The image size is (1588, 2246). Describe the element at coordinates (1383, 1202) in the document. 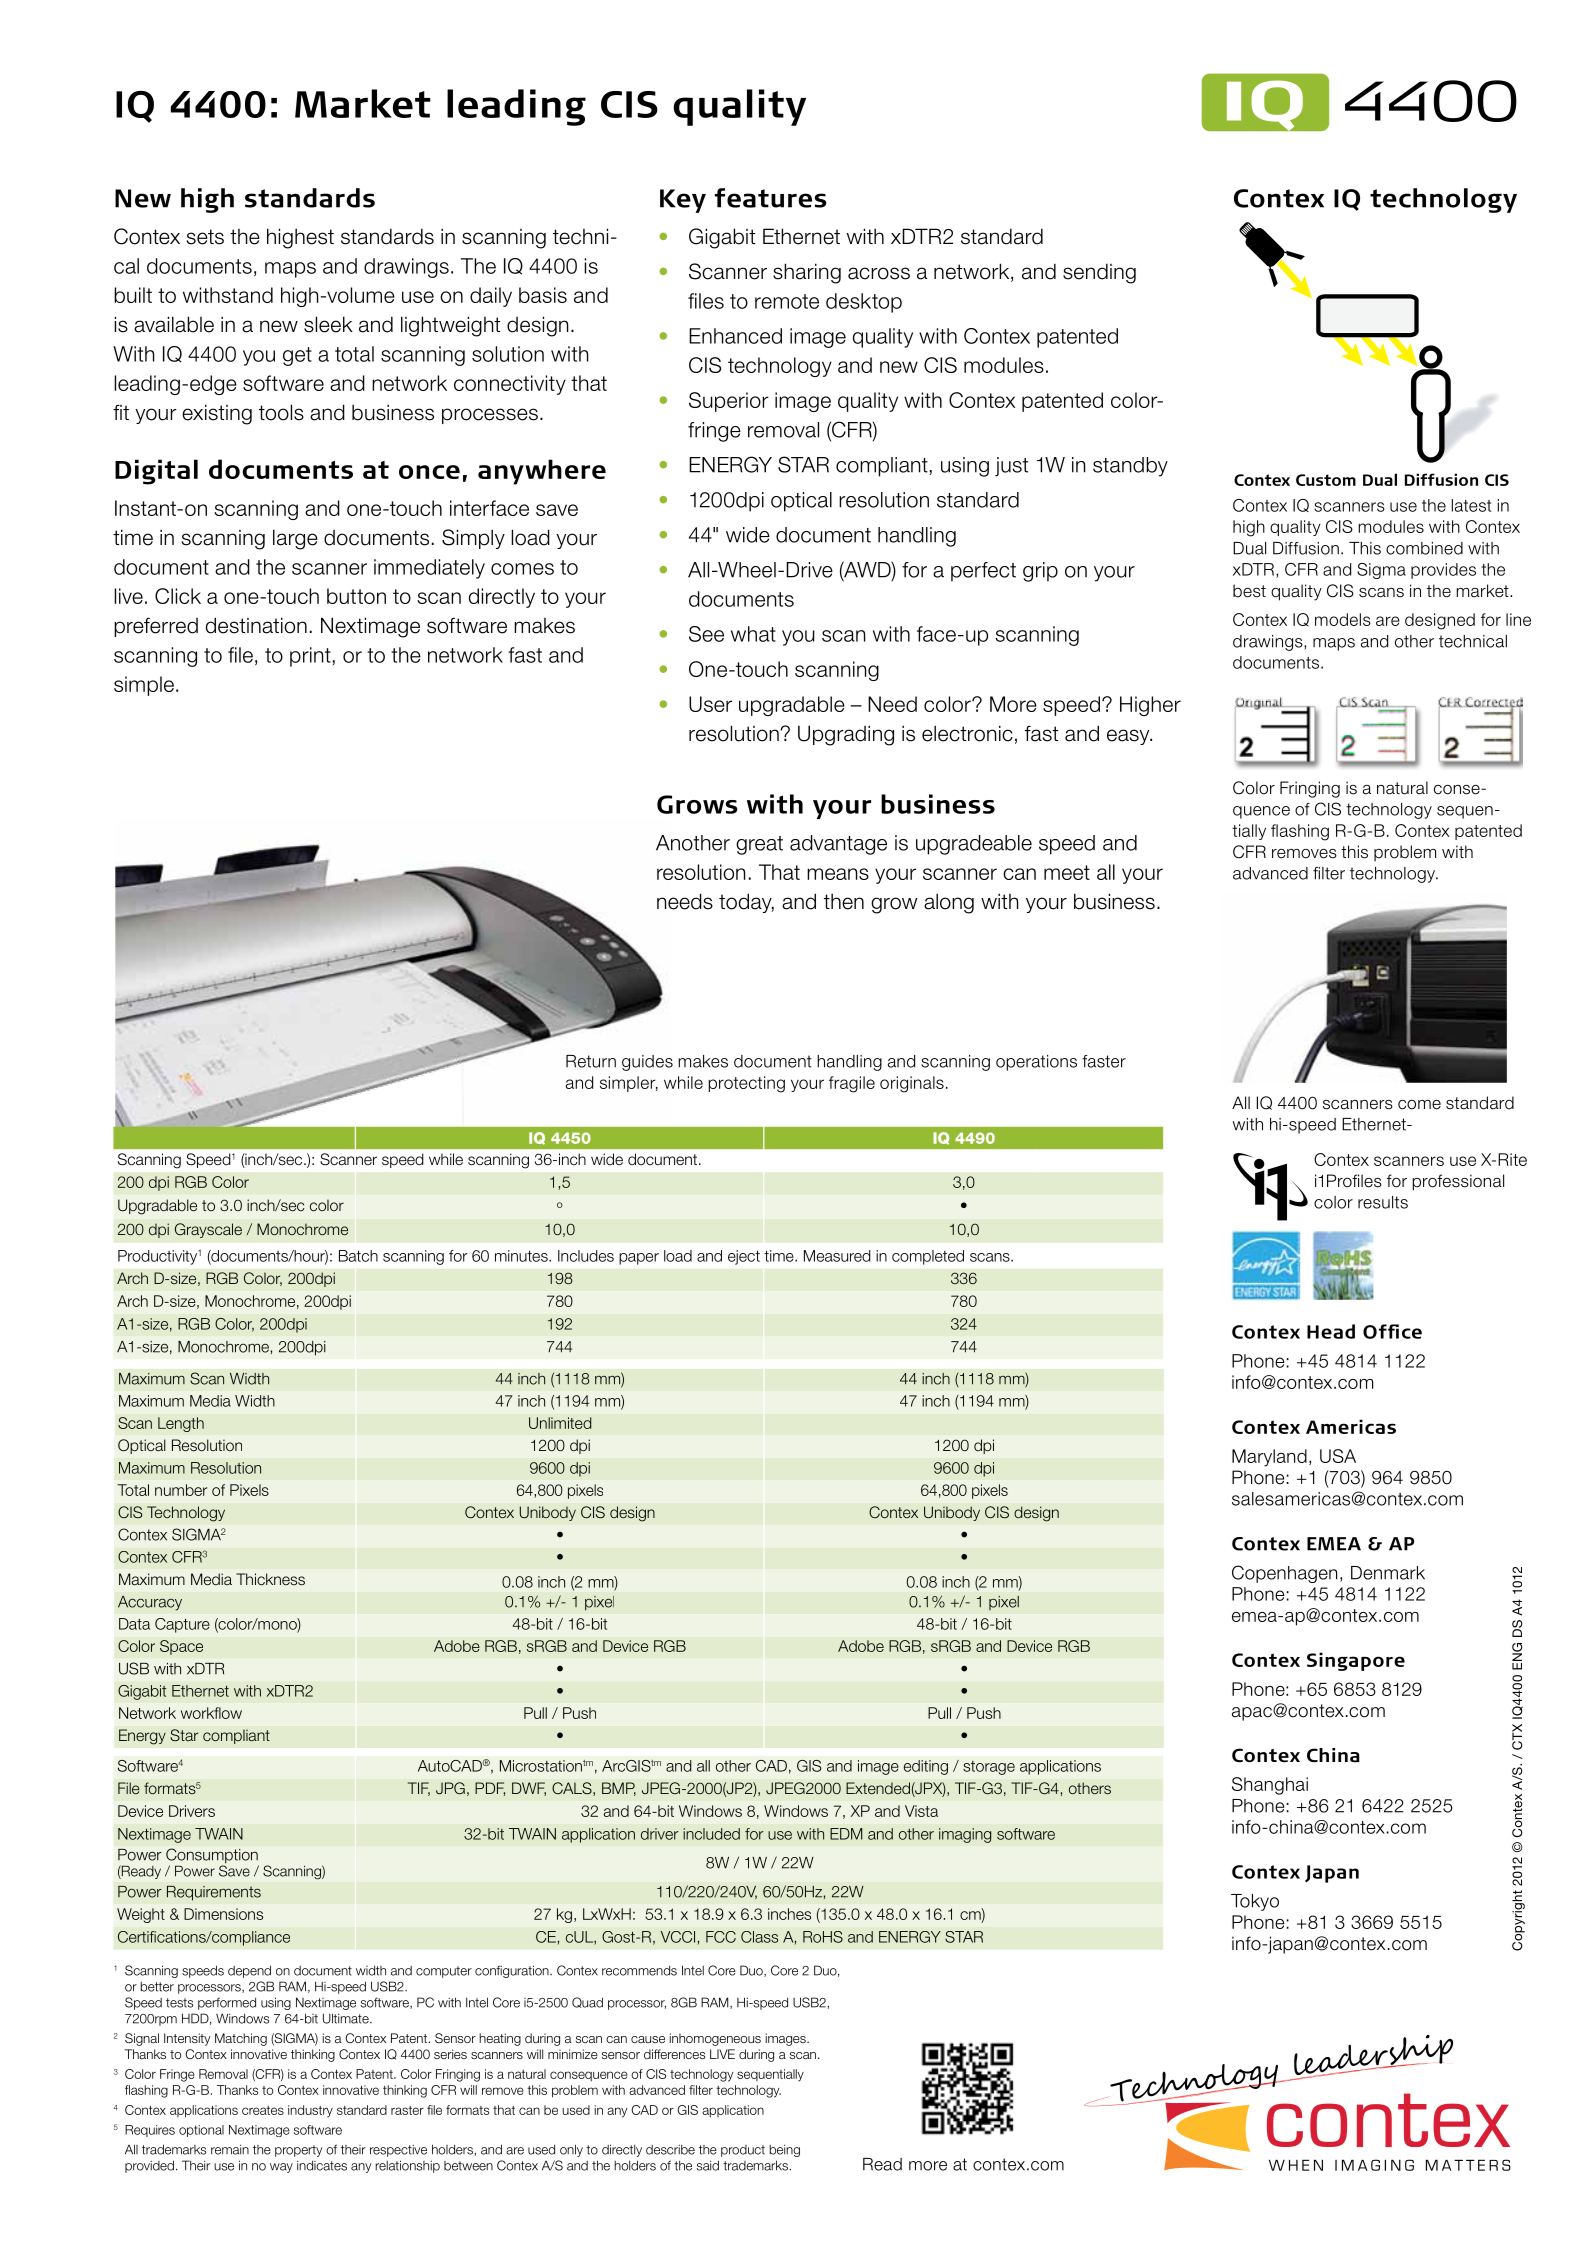

I see `results` at that location.
